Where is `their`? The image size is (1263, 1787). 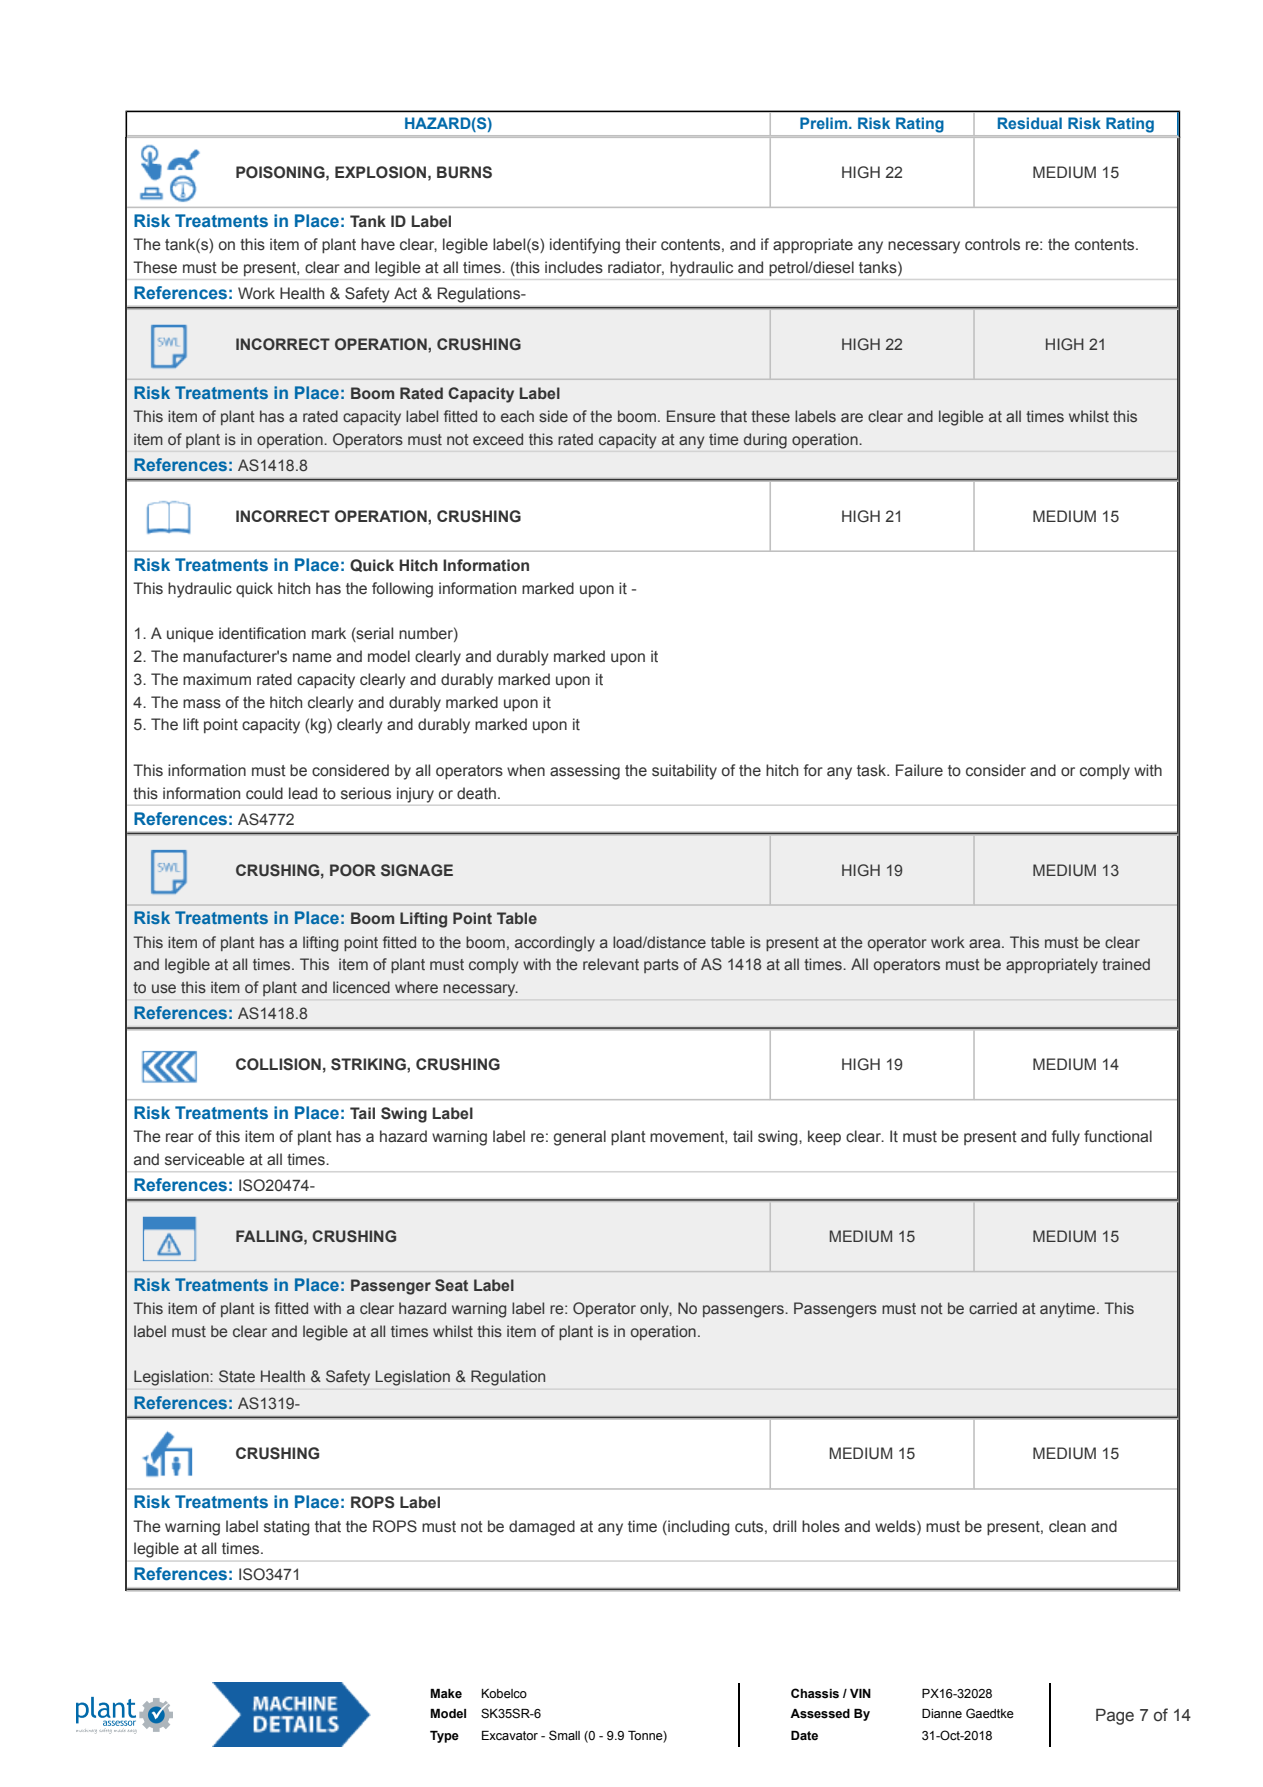 their is located at coordinates (641, 244).
